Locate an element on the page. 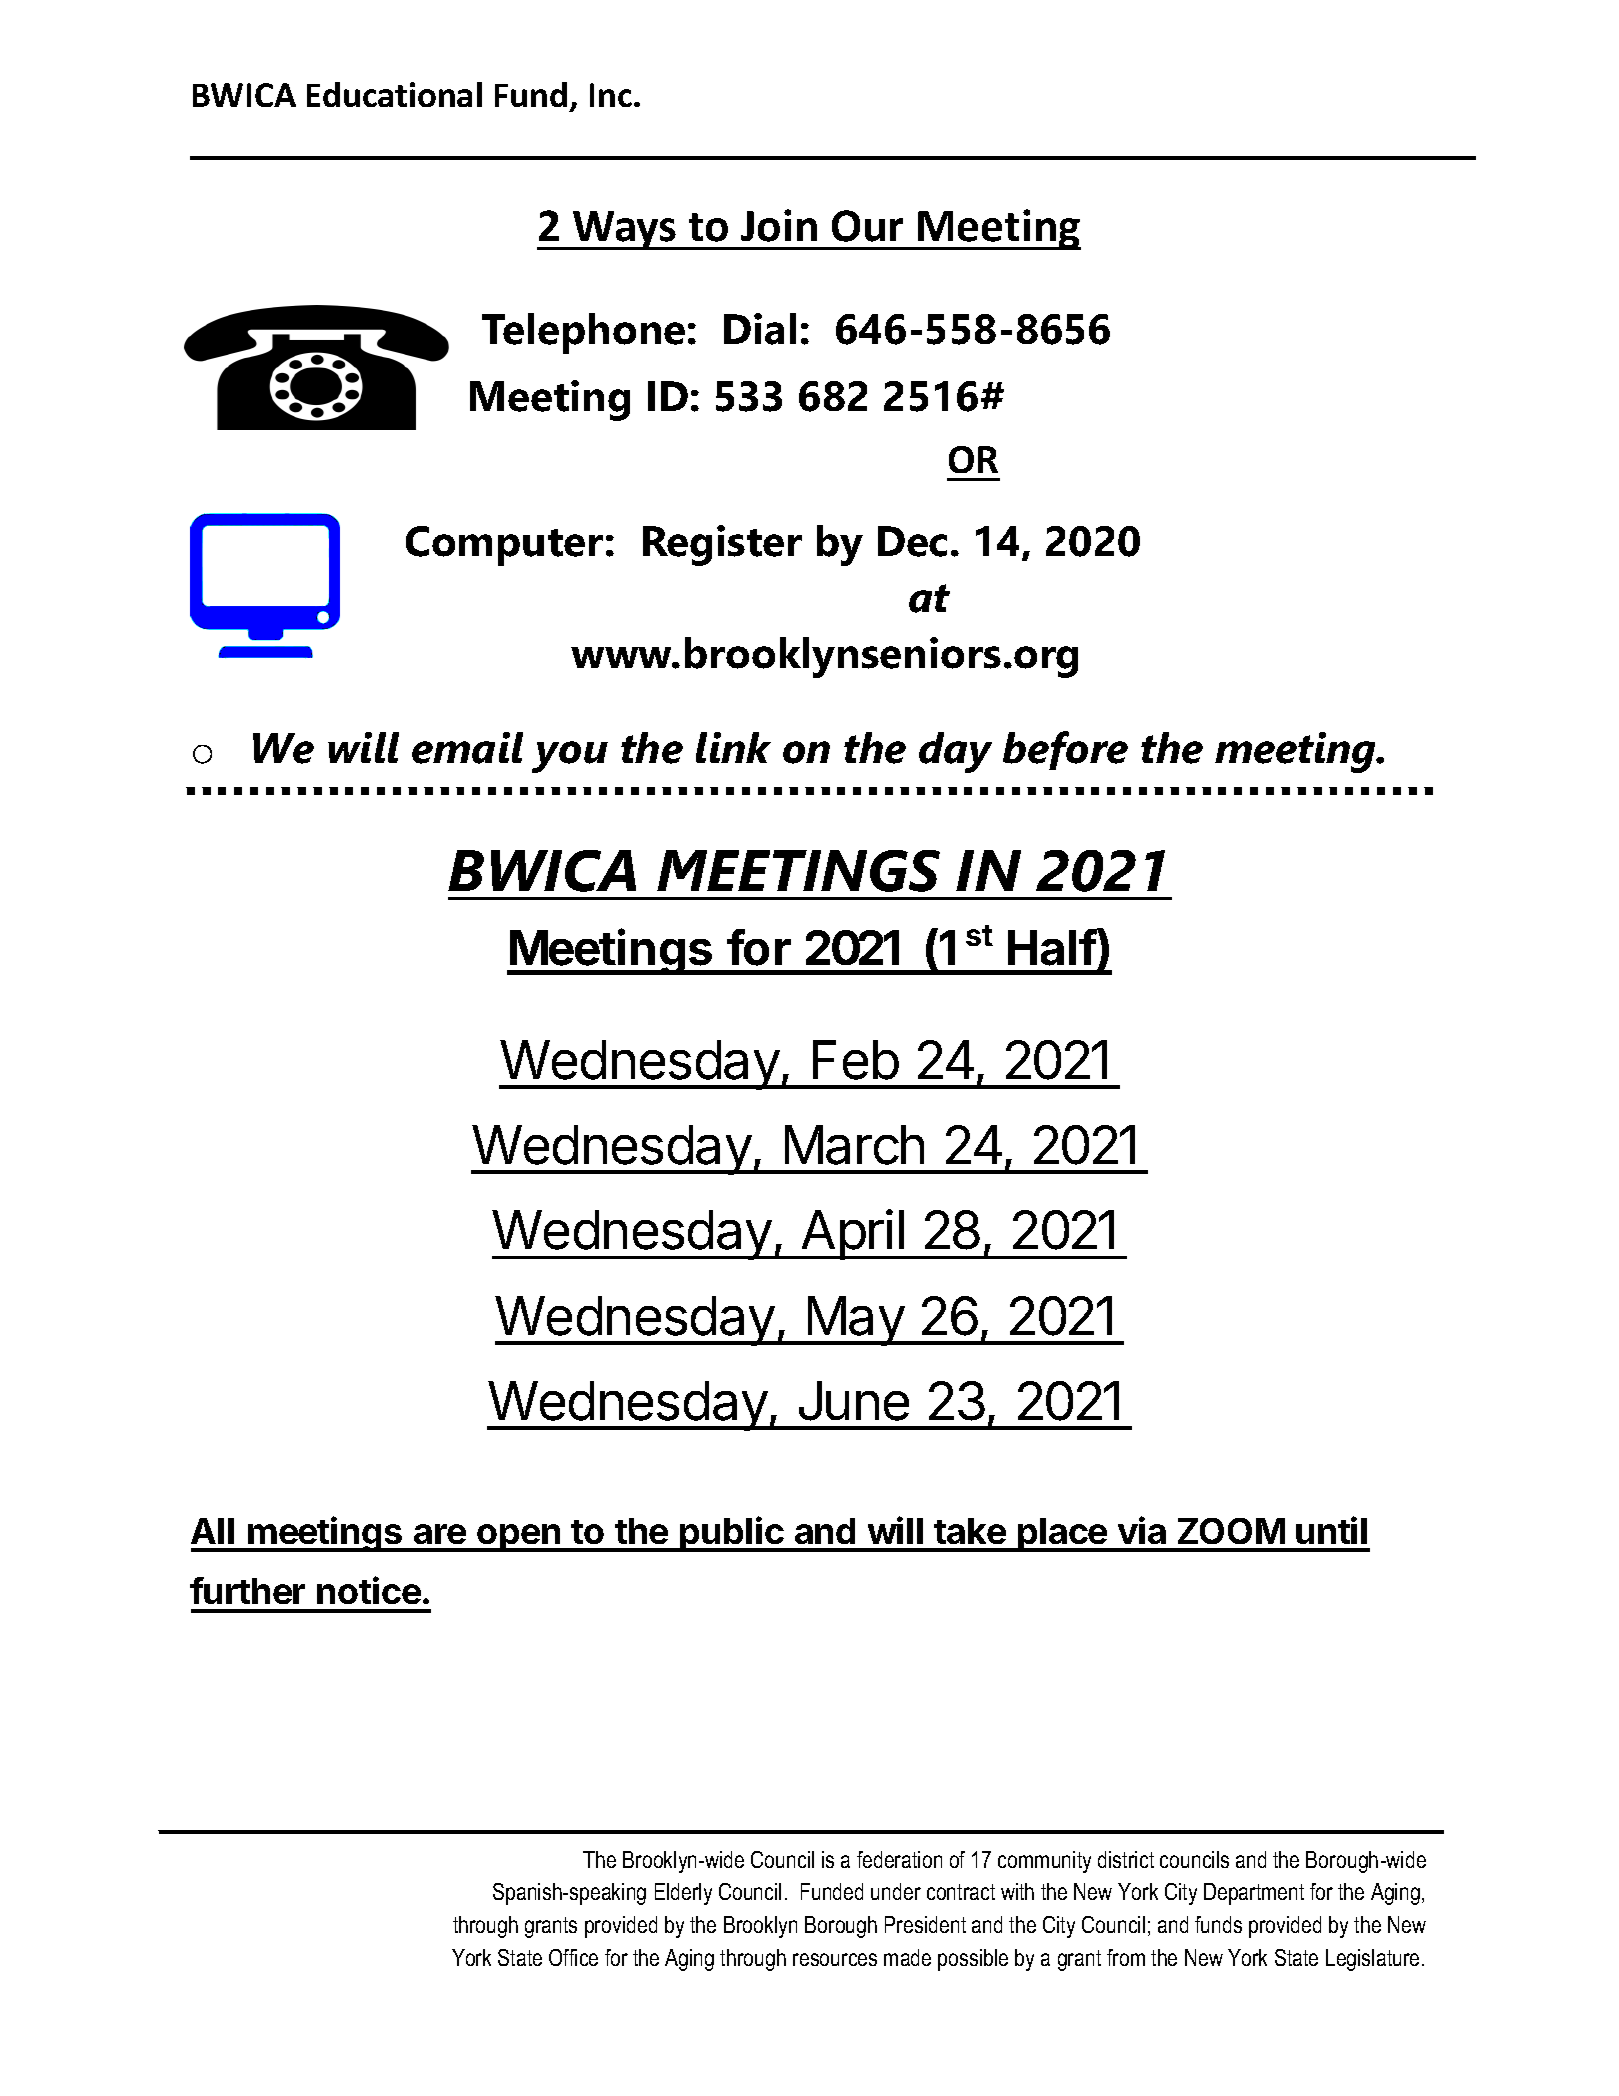 The height and width of the image is (2096, 1619). Educational is located at coordinates (394, 94).
